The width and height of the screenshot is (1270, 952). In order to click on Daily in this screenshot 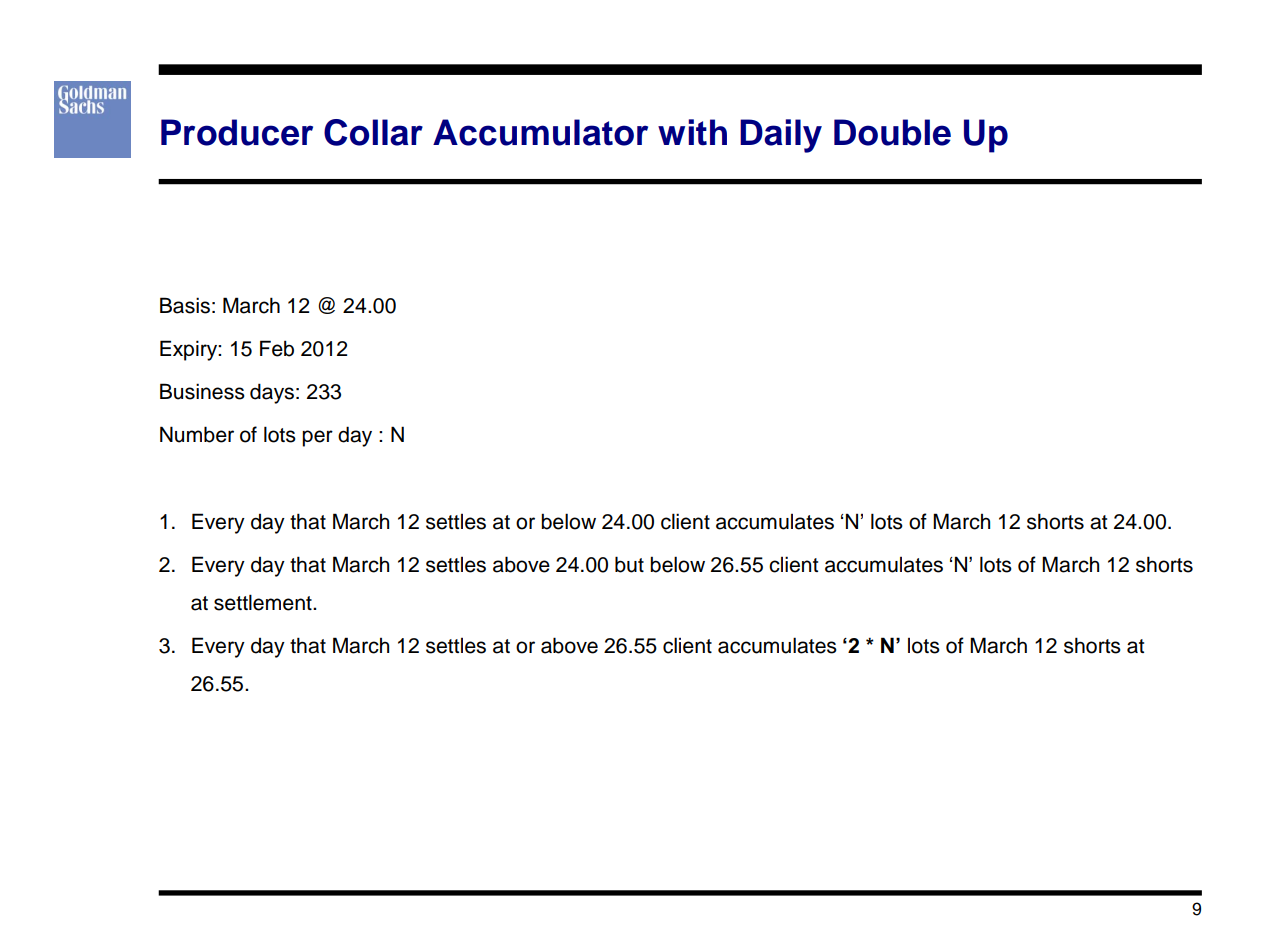, I will do `click(781, 136)`.
